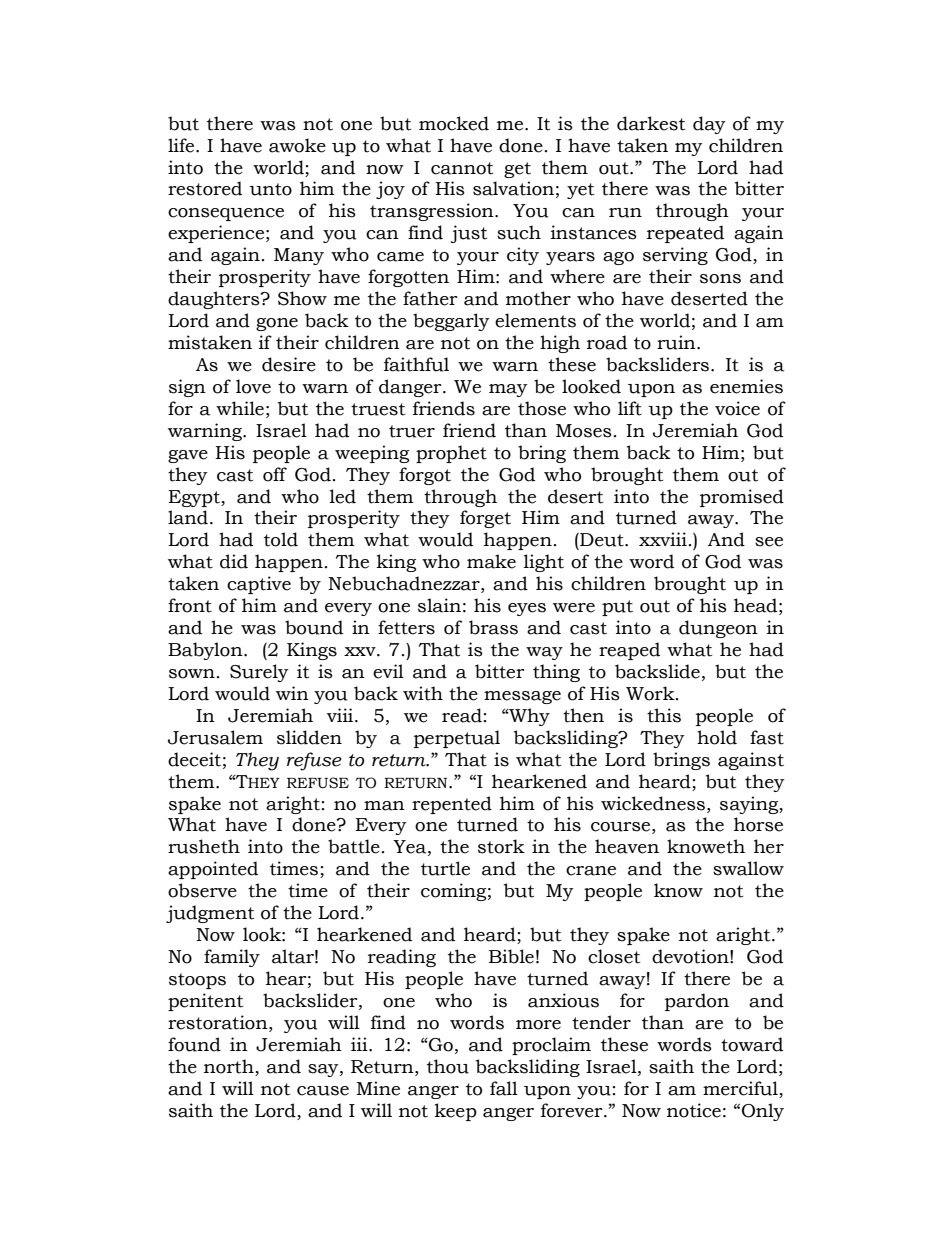 This page has width=952, height=1233. I want to click on fall, so click(504, 1088).
